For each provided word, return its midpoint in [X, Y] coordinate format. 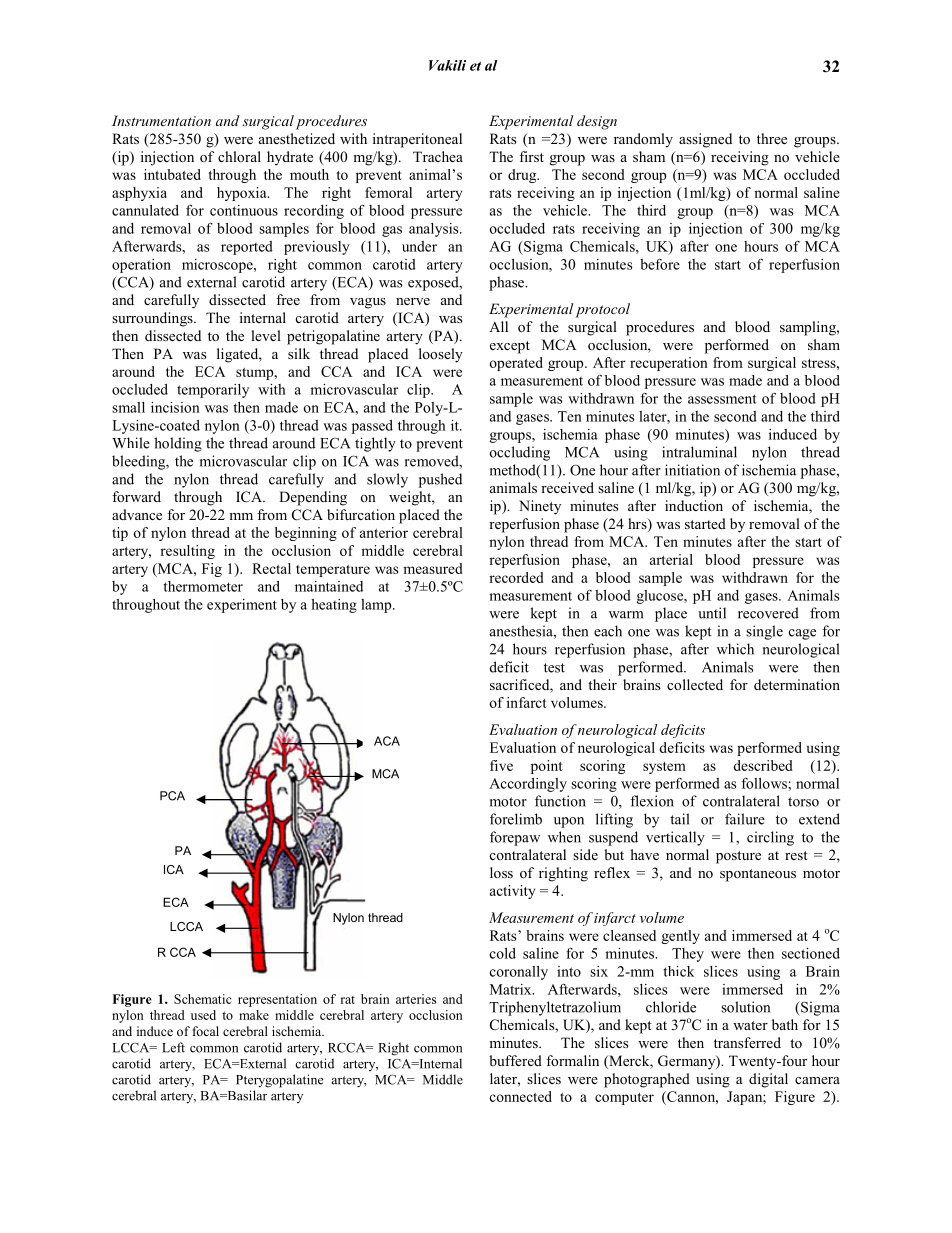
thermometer [203, 586]
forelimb [516, 819]
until [712, 613]
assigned [705, 140]
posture [738, 857]
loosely [441, 355]
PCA [172, 796]
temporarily [213, 391]
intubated [172, 174]
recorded [516, 577]
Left [173, 1047]
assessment [722, 399]
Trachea [438, 156]
